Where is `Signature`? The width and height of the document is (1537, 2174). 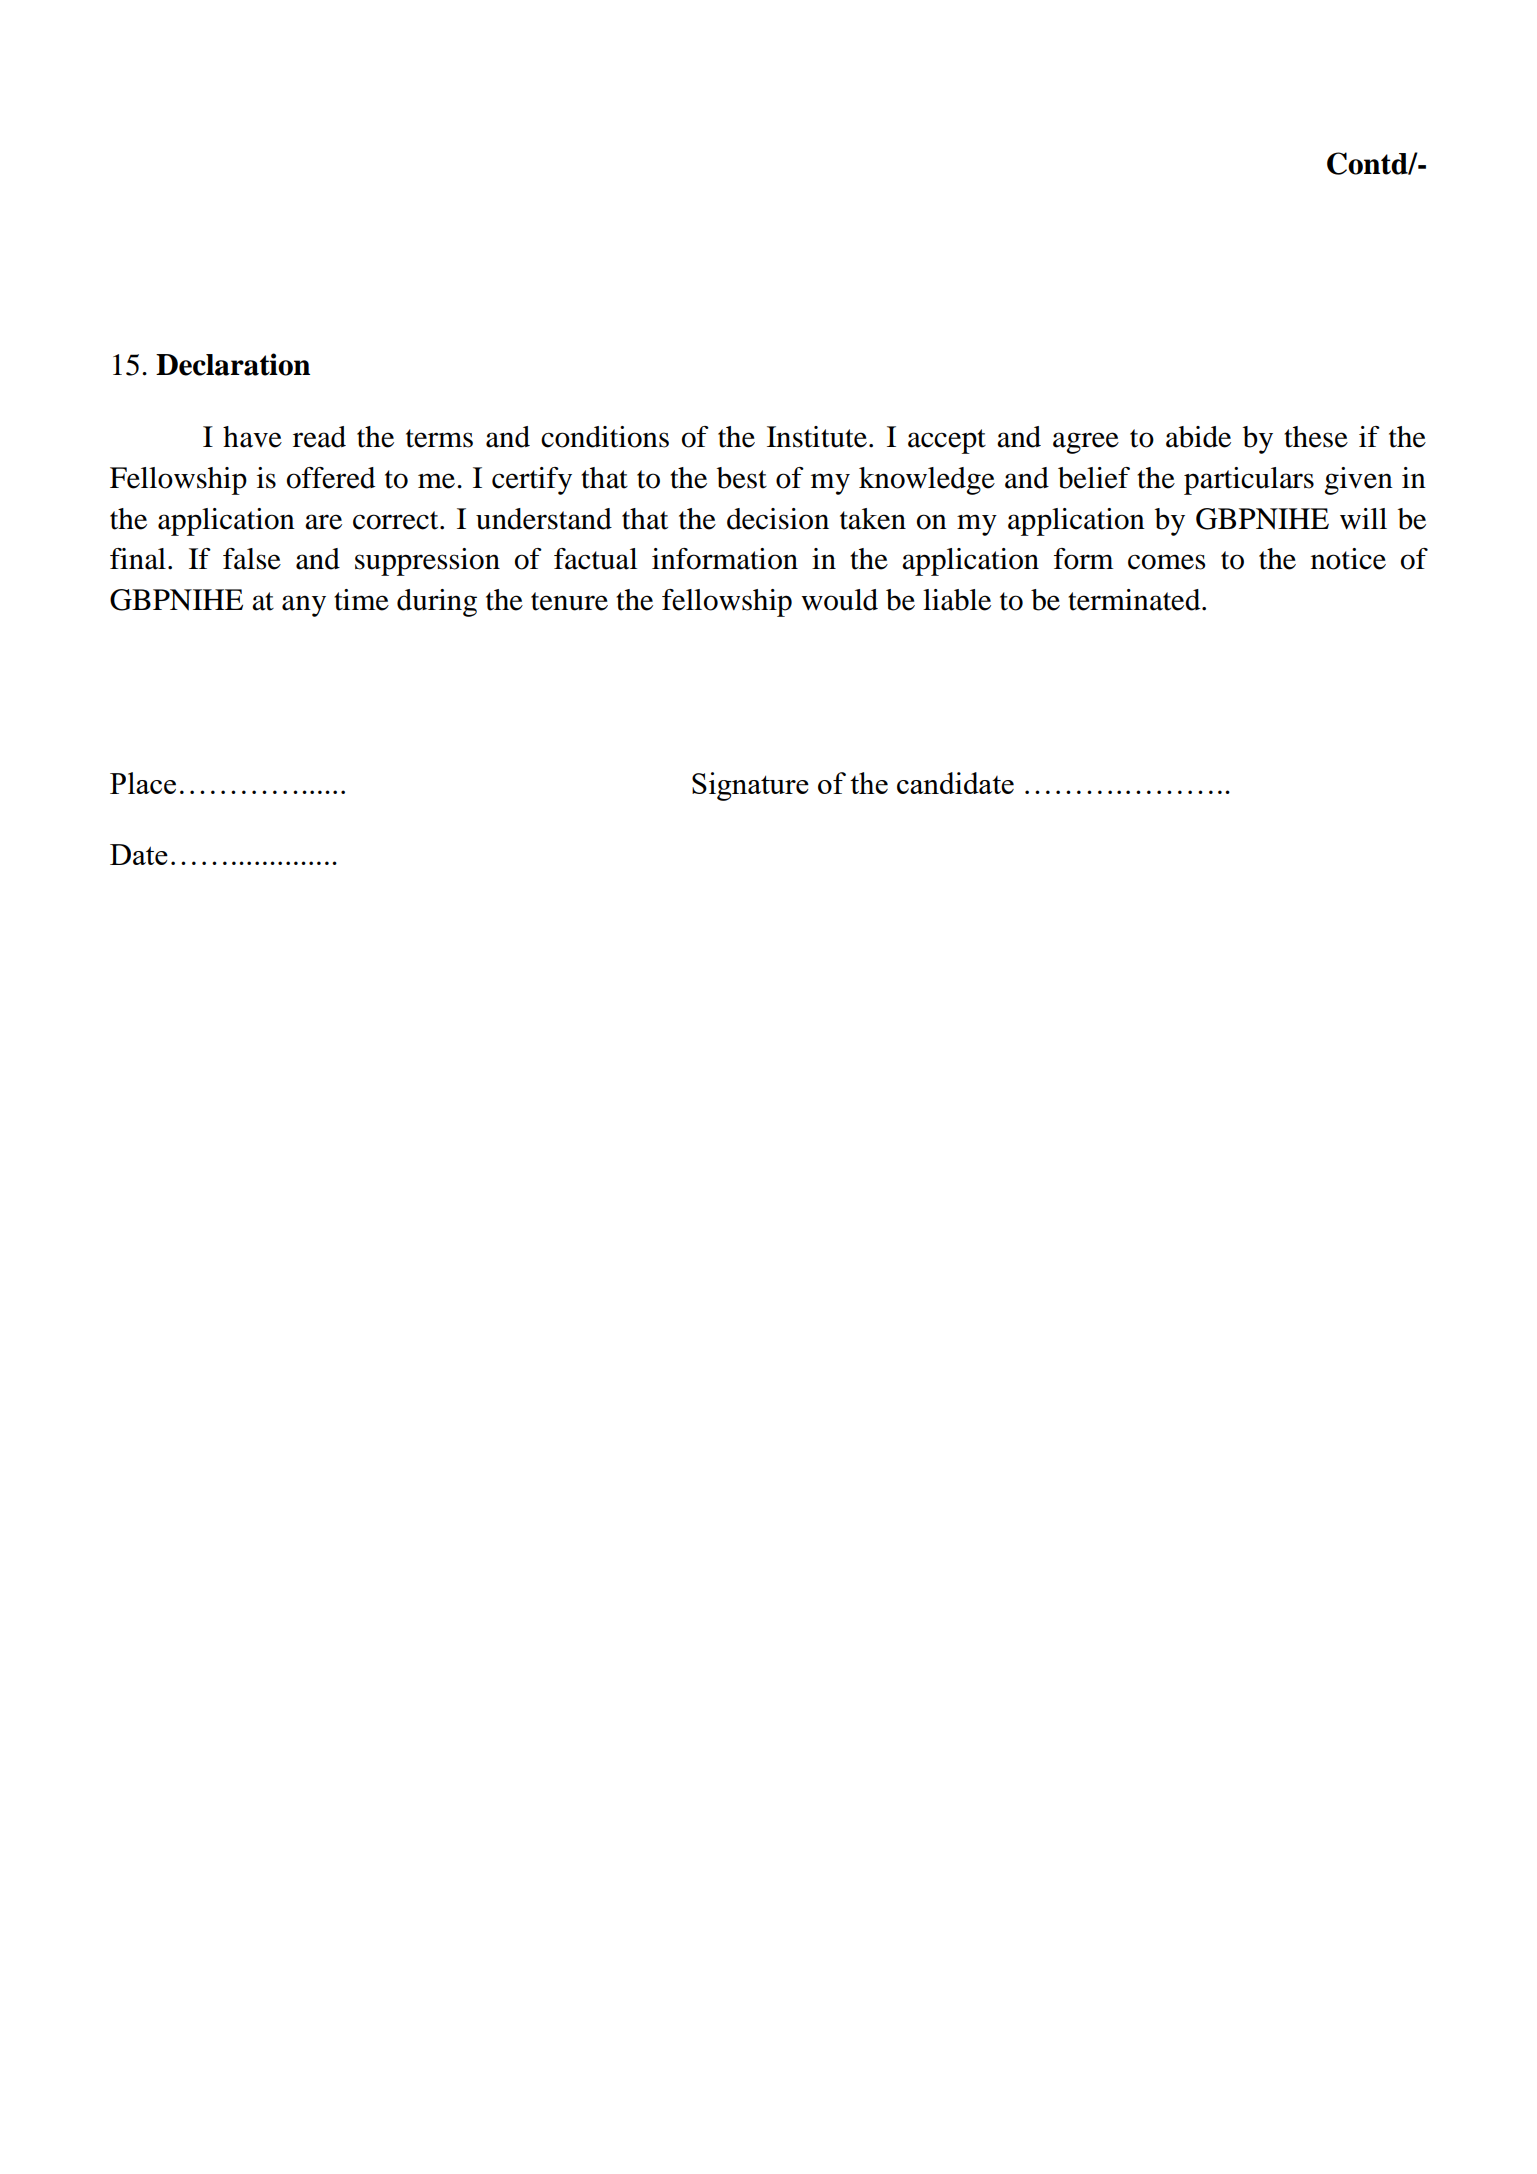 Signature is located at coordinates (750, 786).
